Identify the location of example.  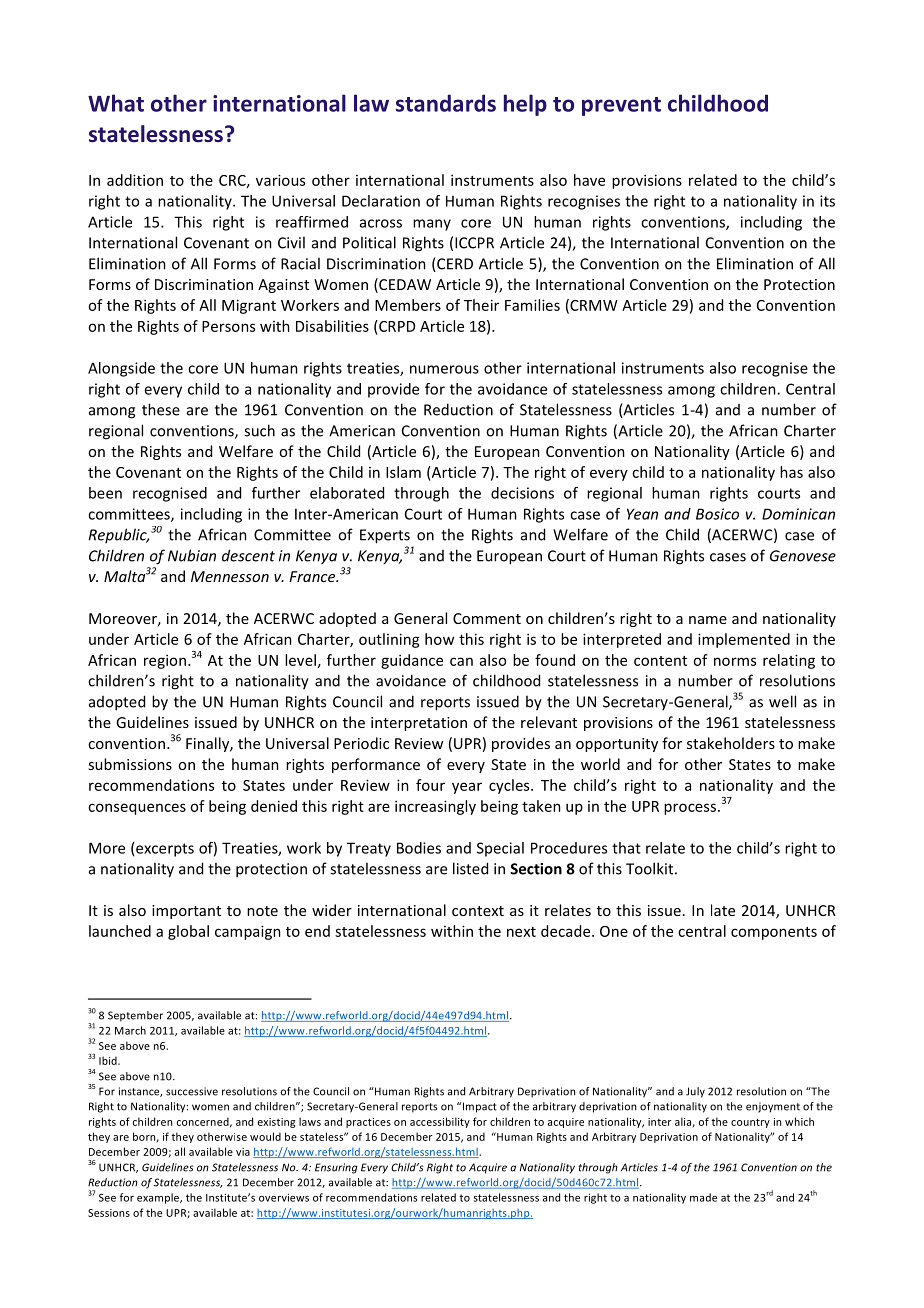
(159, 1198).
